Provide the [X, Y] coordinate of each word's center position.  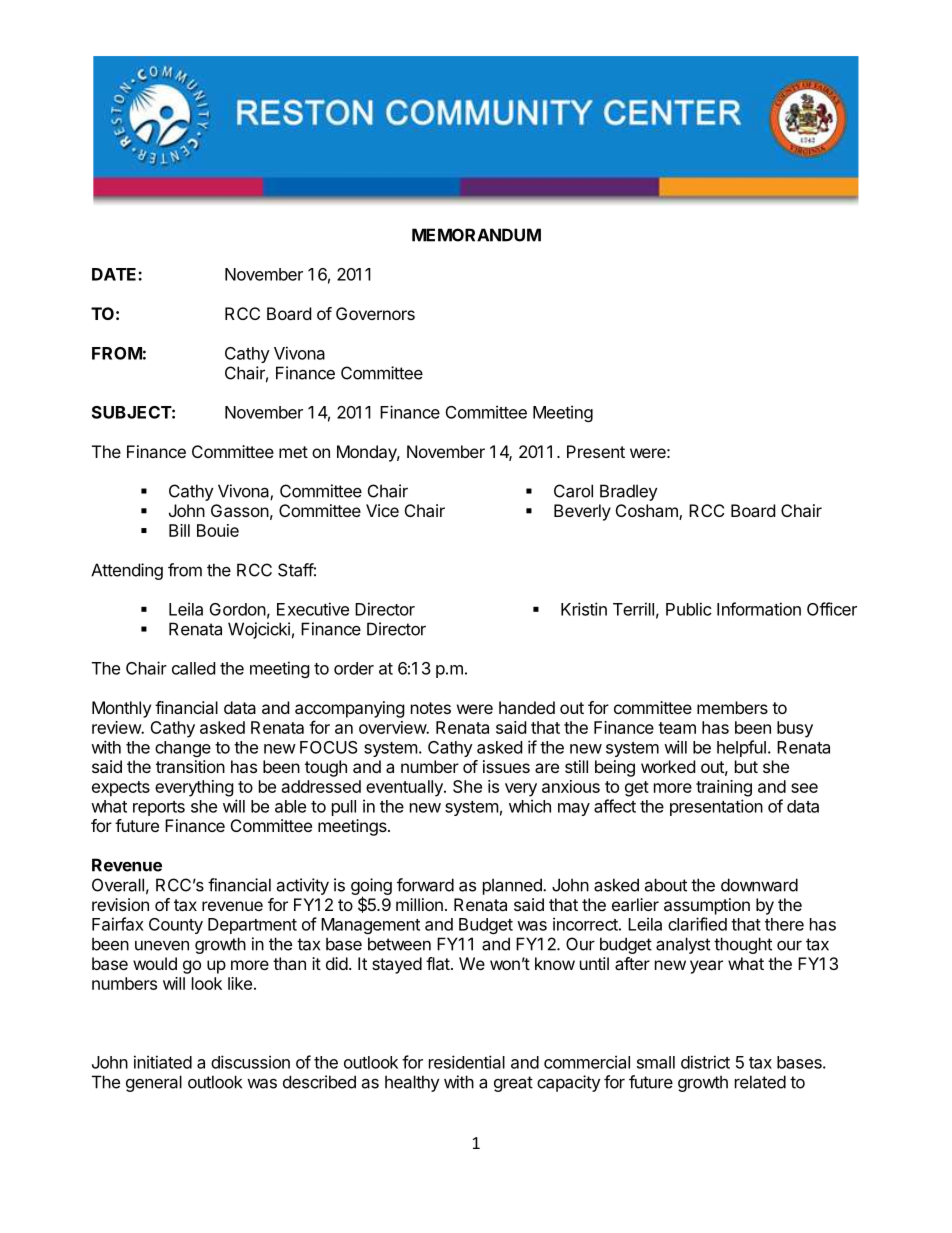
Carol [573, 491]
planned [513, 886]
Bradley [629, 492]
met [293, 452]
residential [467, 1062]
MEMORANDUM [476, 235]
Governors [375, 313]
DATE [115, 274]
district [705, 1062]
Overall [118, 885]
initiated [163, 1062]
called [193, 668]
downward [759, 885]
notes [431, 708]
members [732, 707]
